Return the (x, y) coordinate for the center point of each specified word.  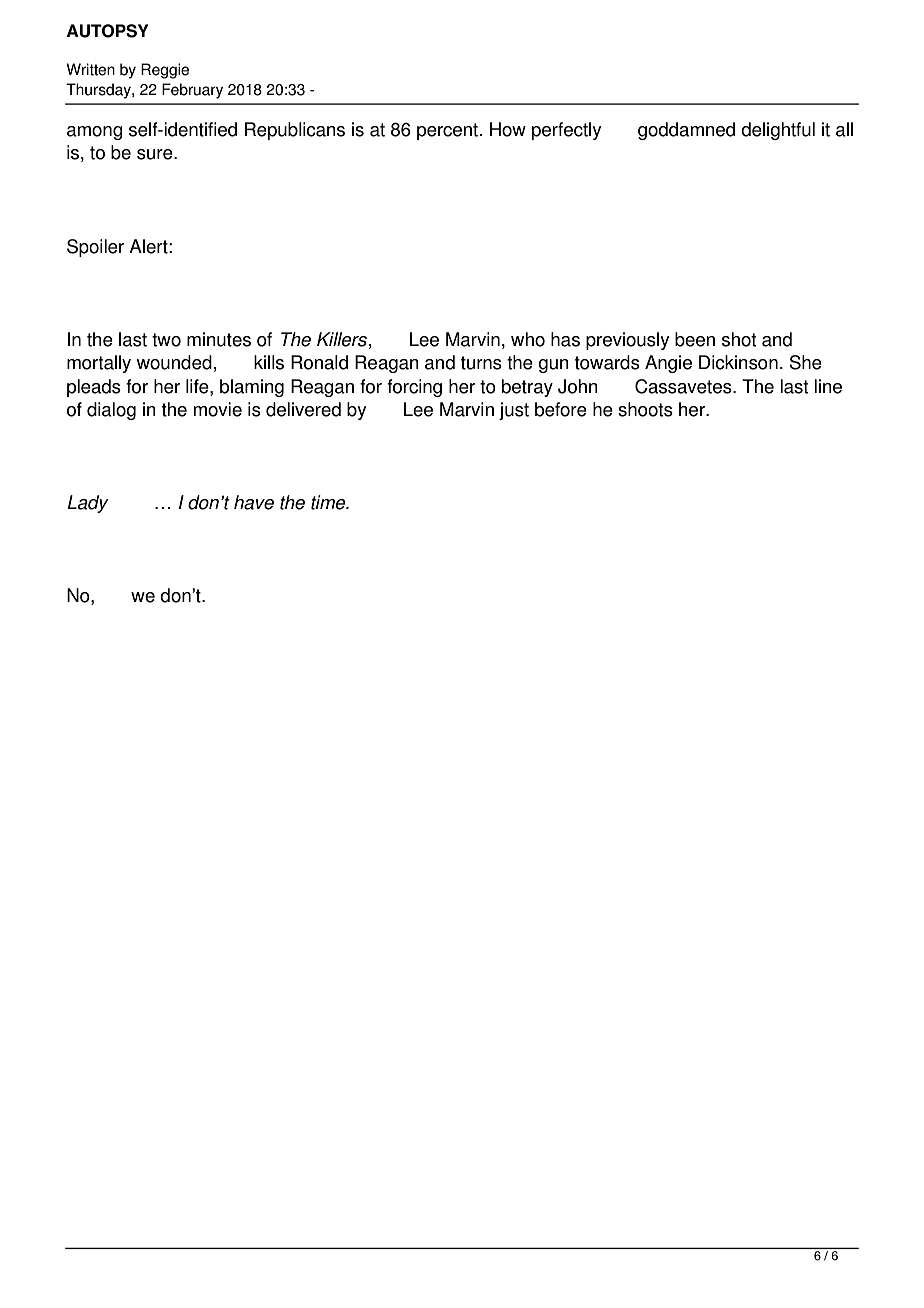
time (329, 502)
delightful (778, 131)
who (528, 339)
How (508, 129)
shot (739, 339)
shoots (645, 409)
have (254, 502)
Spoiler (95, 248)
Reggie (165, 71)
